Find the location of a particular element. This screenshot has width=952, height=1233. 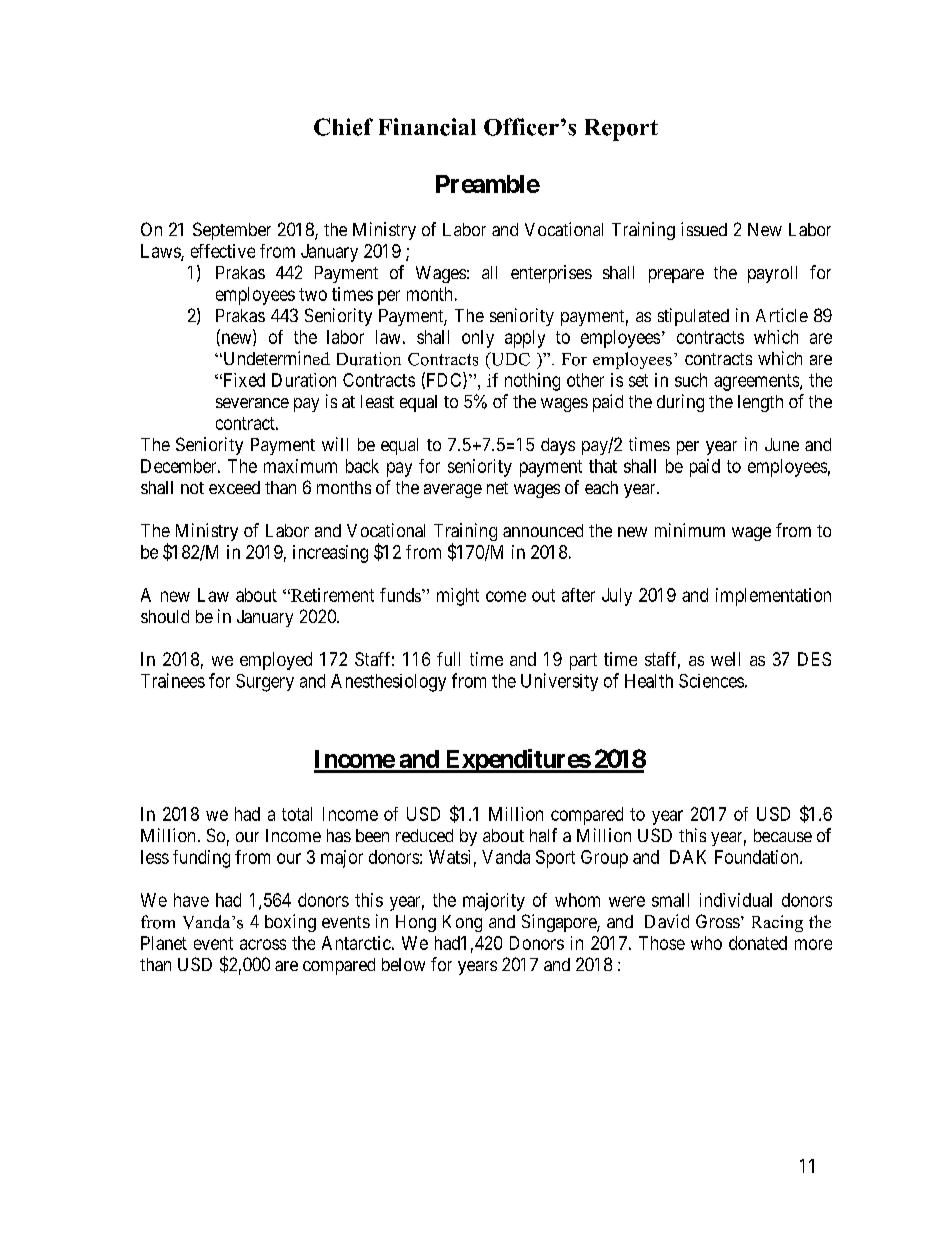

only is located at coordinates (478, 339).
